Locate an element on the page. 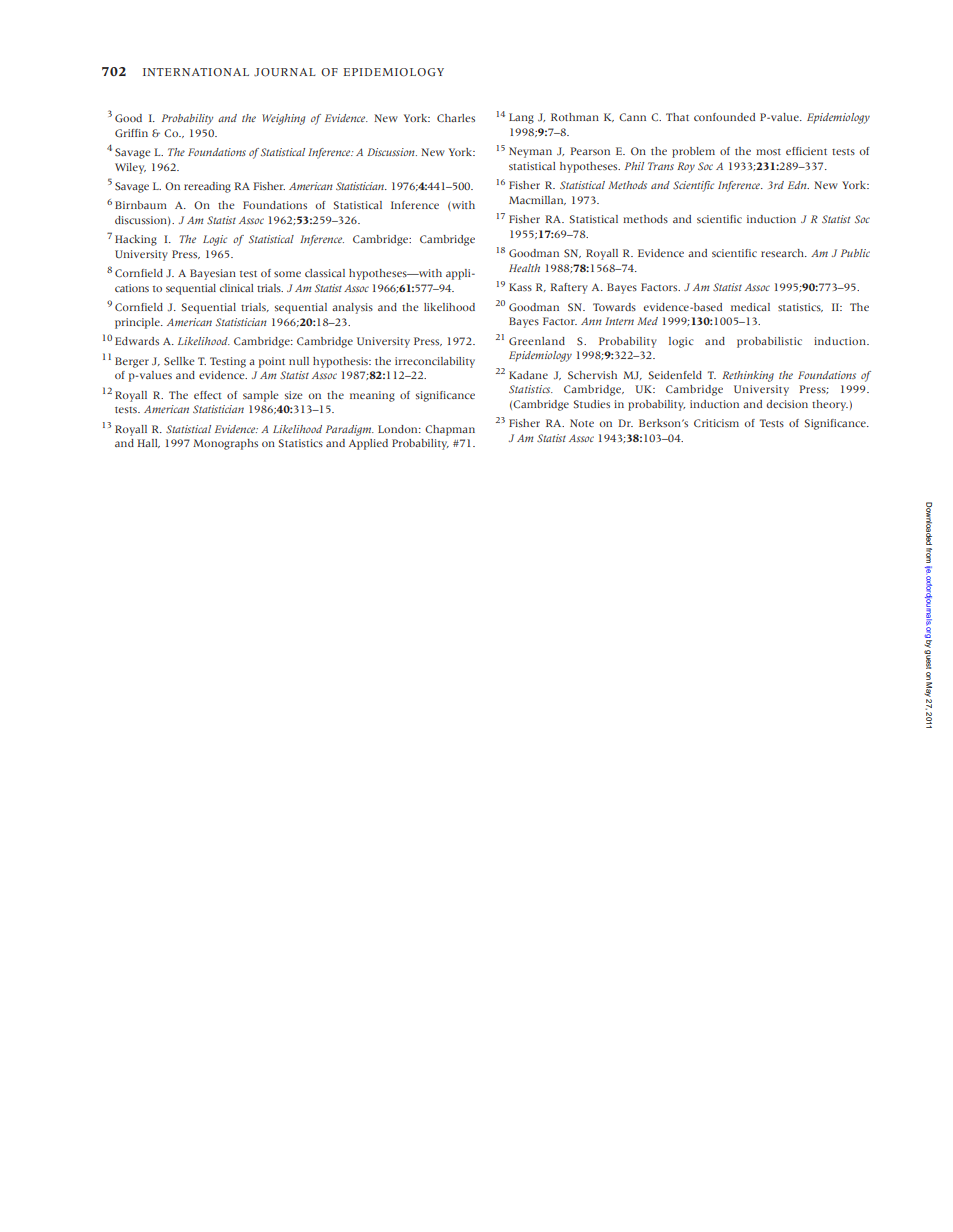 The width and height of the image is (953, 1232). Chapman is located at coordinates (450, 430).
